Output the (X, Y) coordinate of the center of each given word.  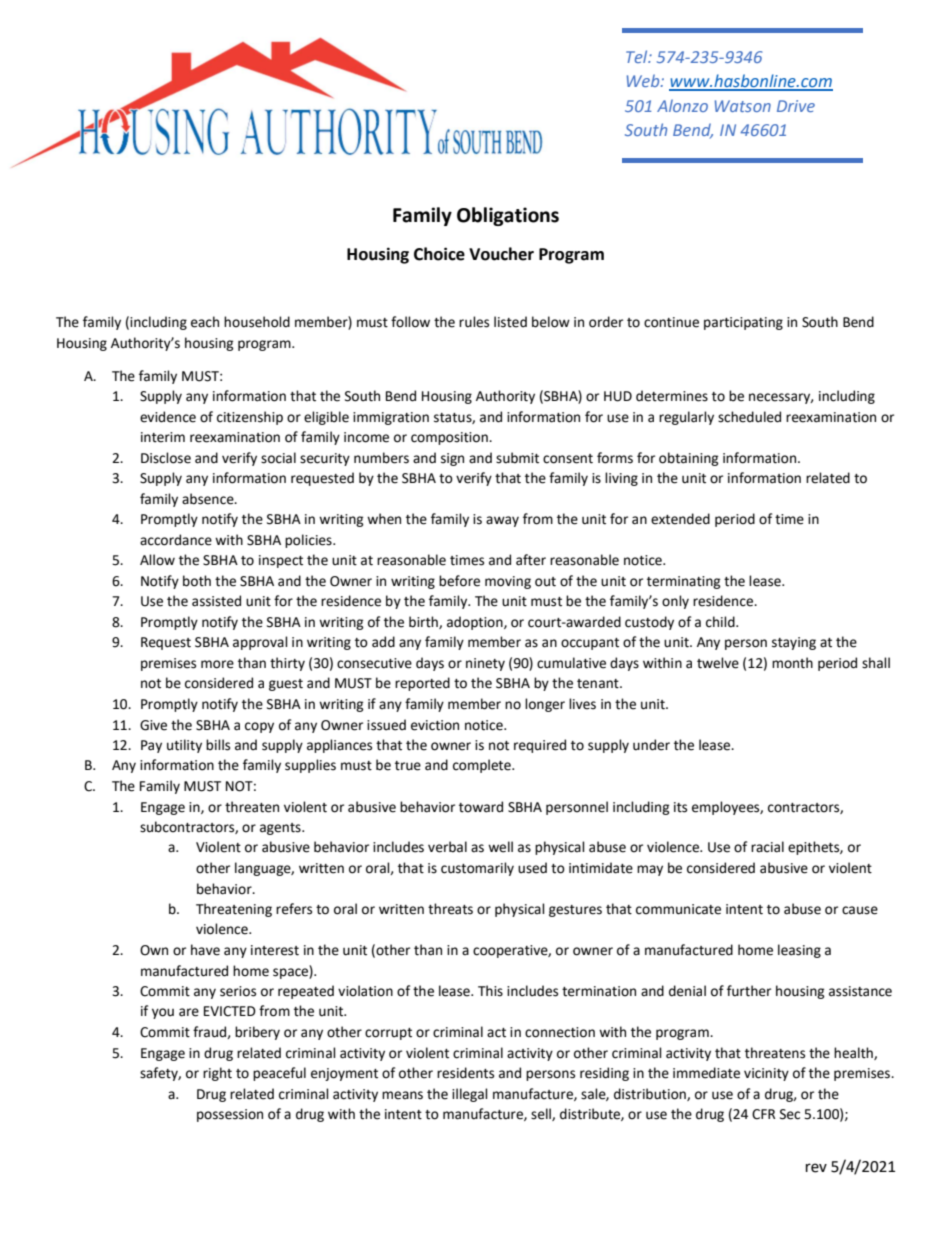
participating (743, 323)
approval (260, 643)
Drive (796, 106)
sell (542, 1114)
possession (230, 1115)
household (257, 322)
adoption (476, 623)
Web (644, 80)
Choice (439, 254)
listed (510, 322)
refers (294, 909)
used (532, 868)
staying (794, 643)
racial (767, 847)
